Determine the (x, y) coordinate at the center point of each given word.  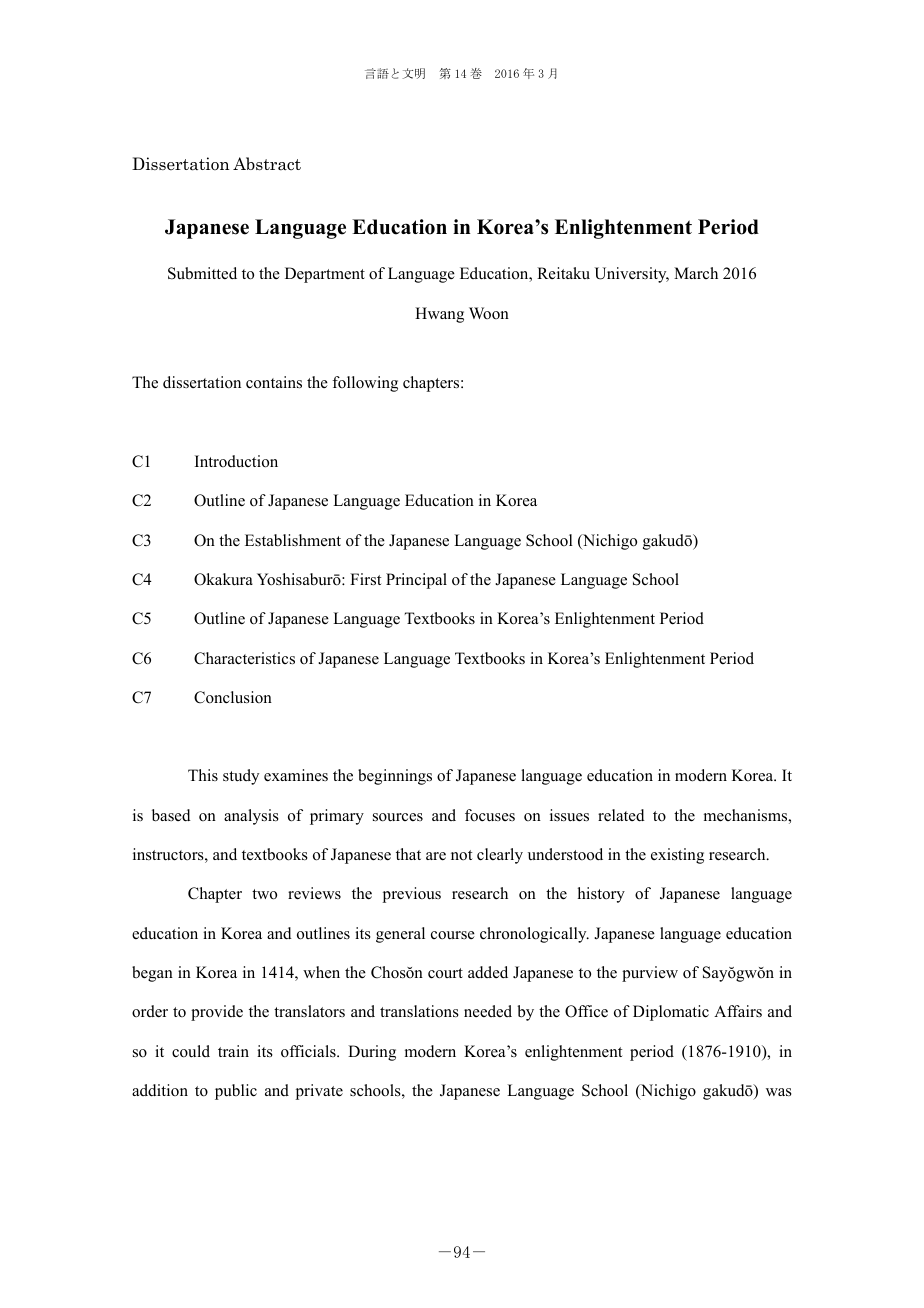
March (696, 273)
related (621, 815)
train (233, 1051)
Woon (489, 313)
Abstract (267, 164)
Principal (416, 581)
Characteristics (244, 658)
